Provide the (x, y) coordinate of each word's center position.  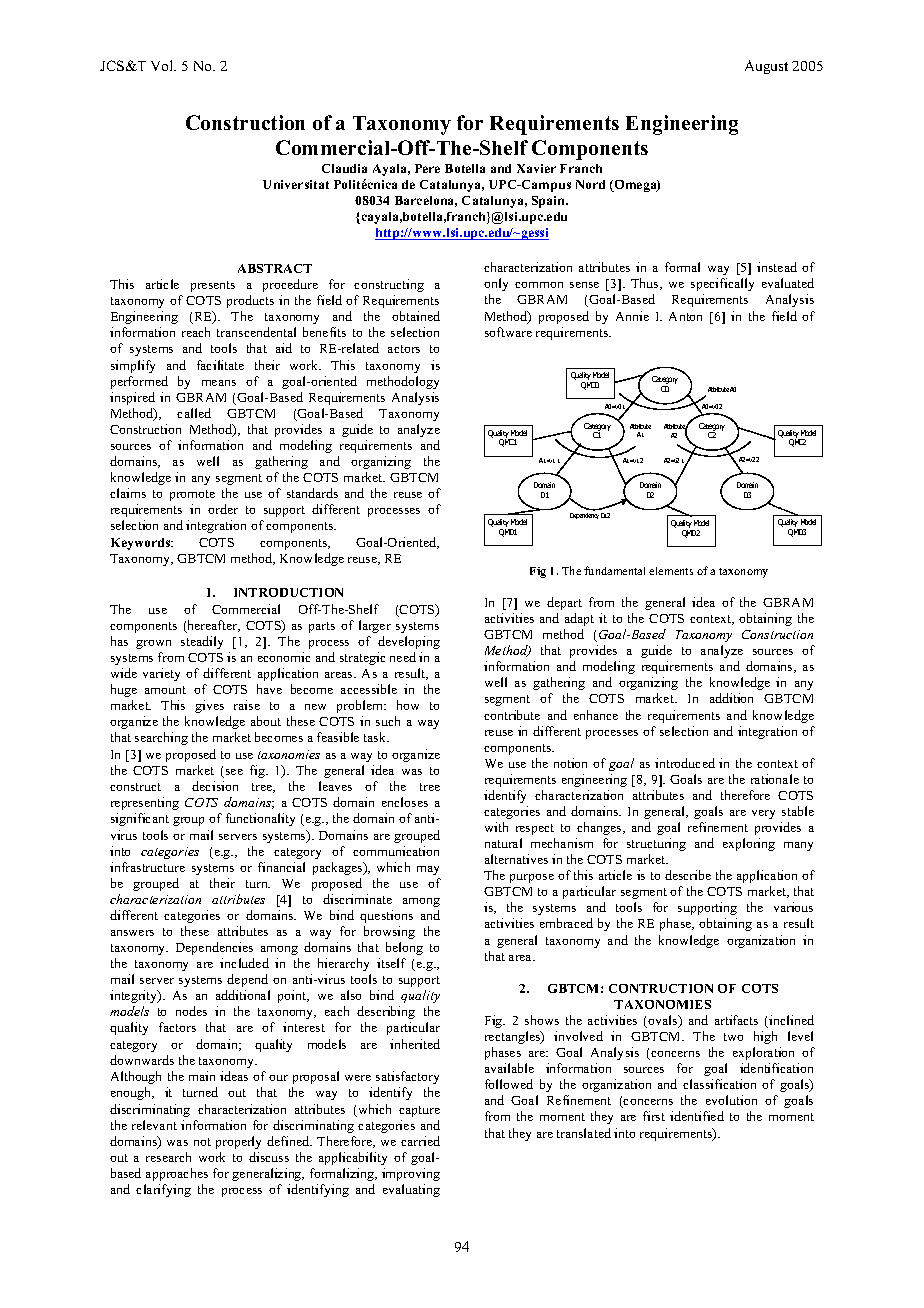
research (168, 1157)
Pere (427, 168)
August (766, 67)
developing (409, 642)
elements (671, 571)
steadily (202, 642)
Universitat (296, 184)
